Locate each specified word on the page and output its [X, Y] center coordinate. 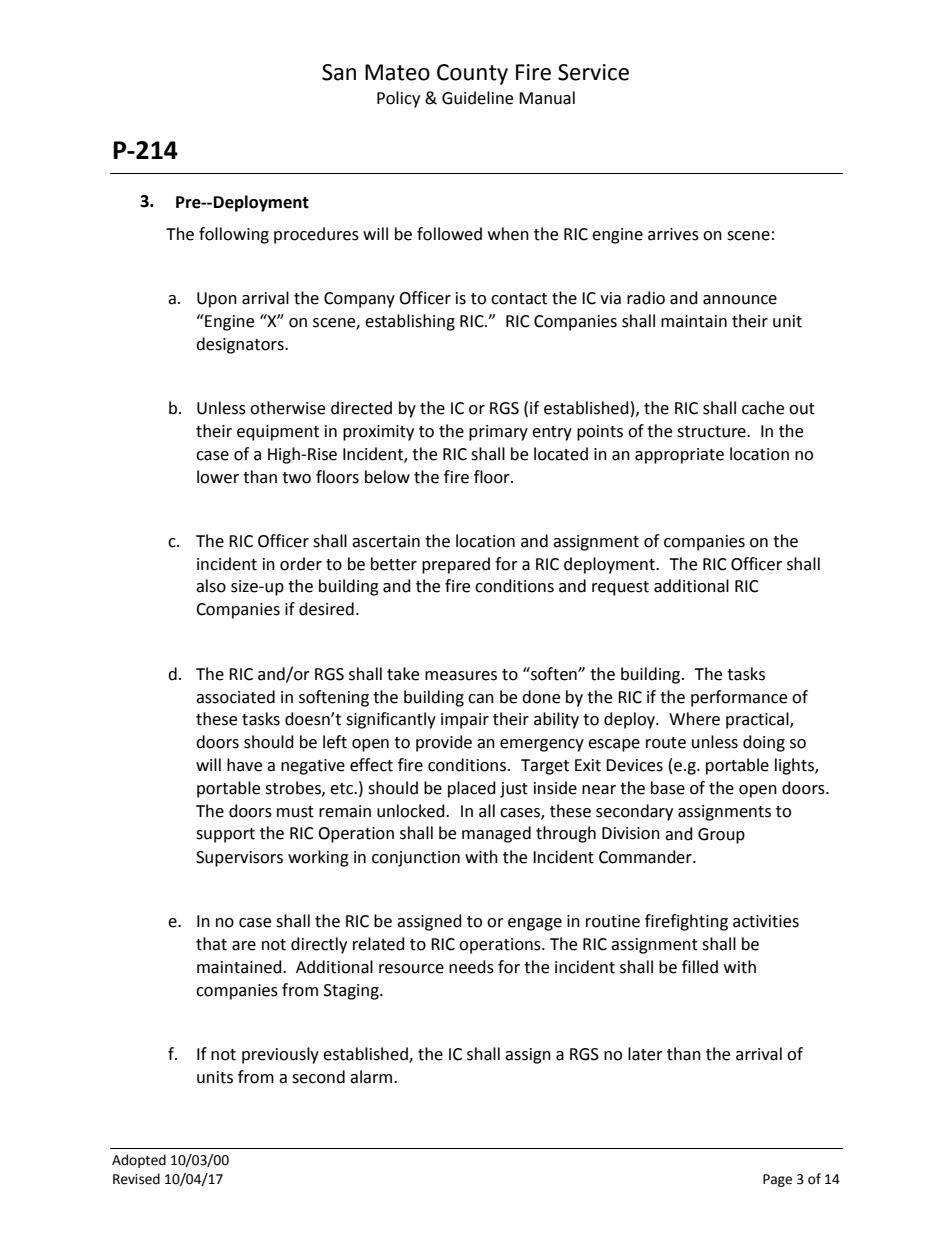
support [225, 835]
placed [472, 789]
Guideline [477, 98]
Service [593, 72]
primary [498, 433]
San [339, 72]
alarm [372, 1077]
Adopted [139, 1161]
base [668, 788]
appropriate [679, 456]
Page [777, 1180]
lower [218, 477]
